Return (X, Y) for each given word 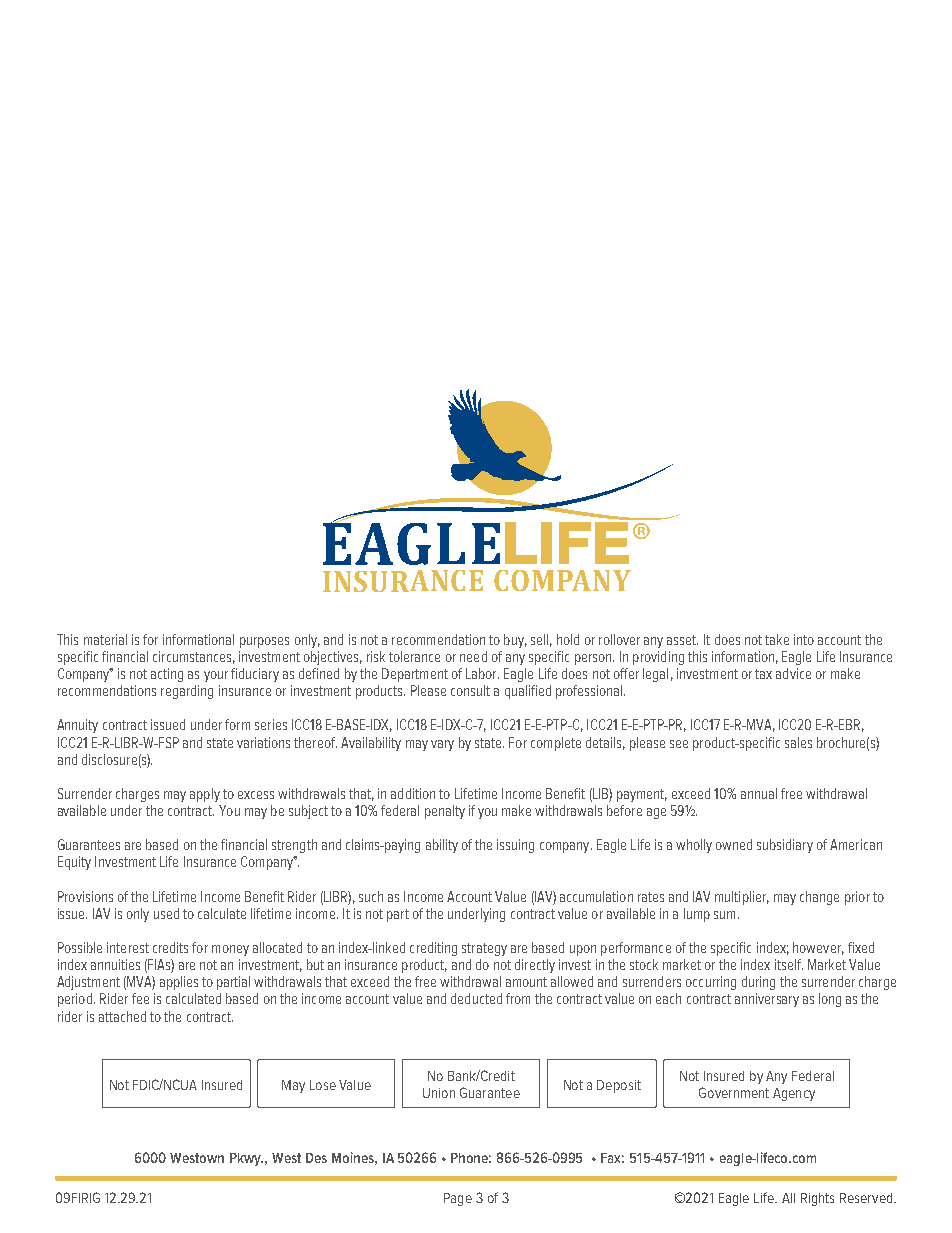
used (166, 913)
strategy (484, 949)
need (473, 656)
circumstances (192, 656)
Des (316, 1158)
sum (724, 915)
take (777, 639)
